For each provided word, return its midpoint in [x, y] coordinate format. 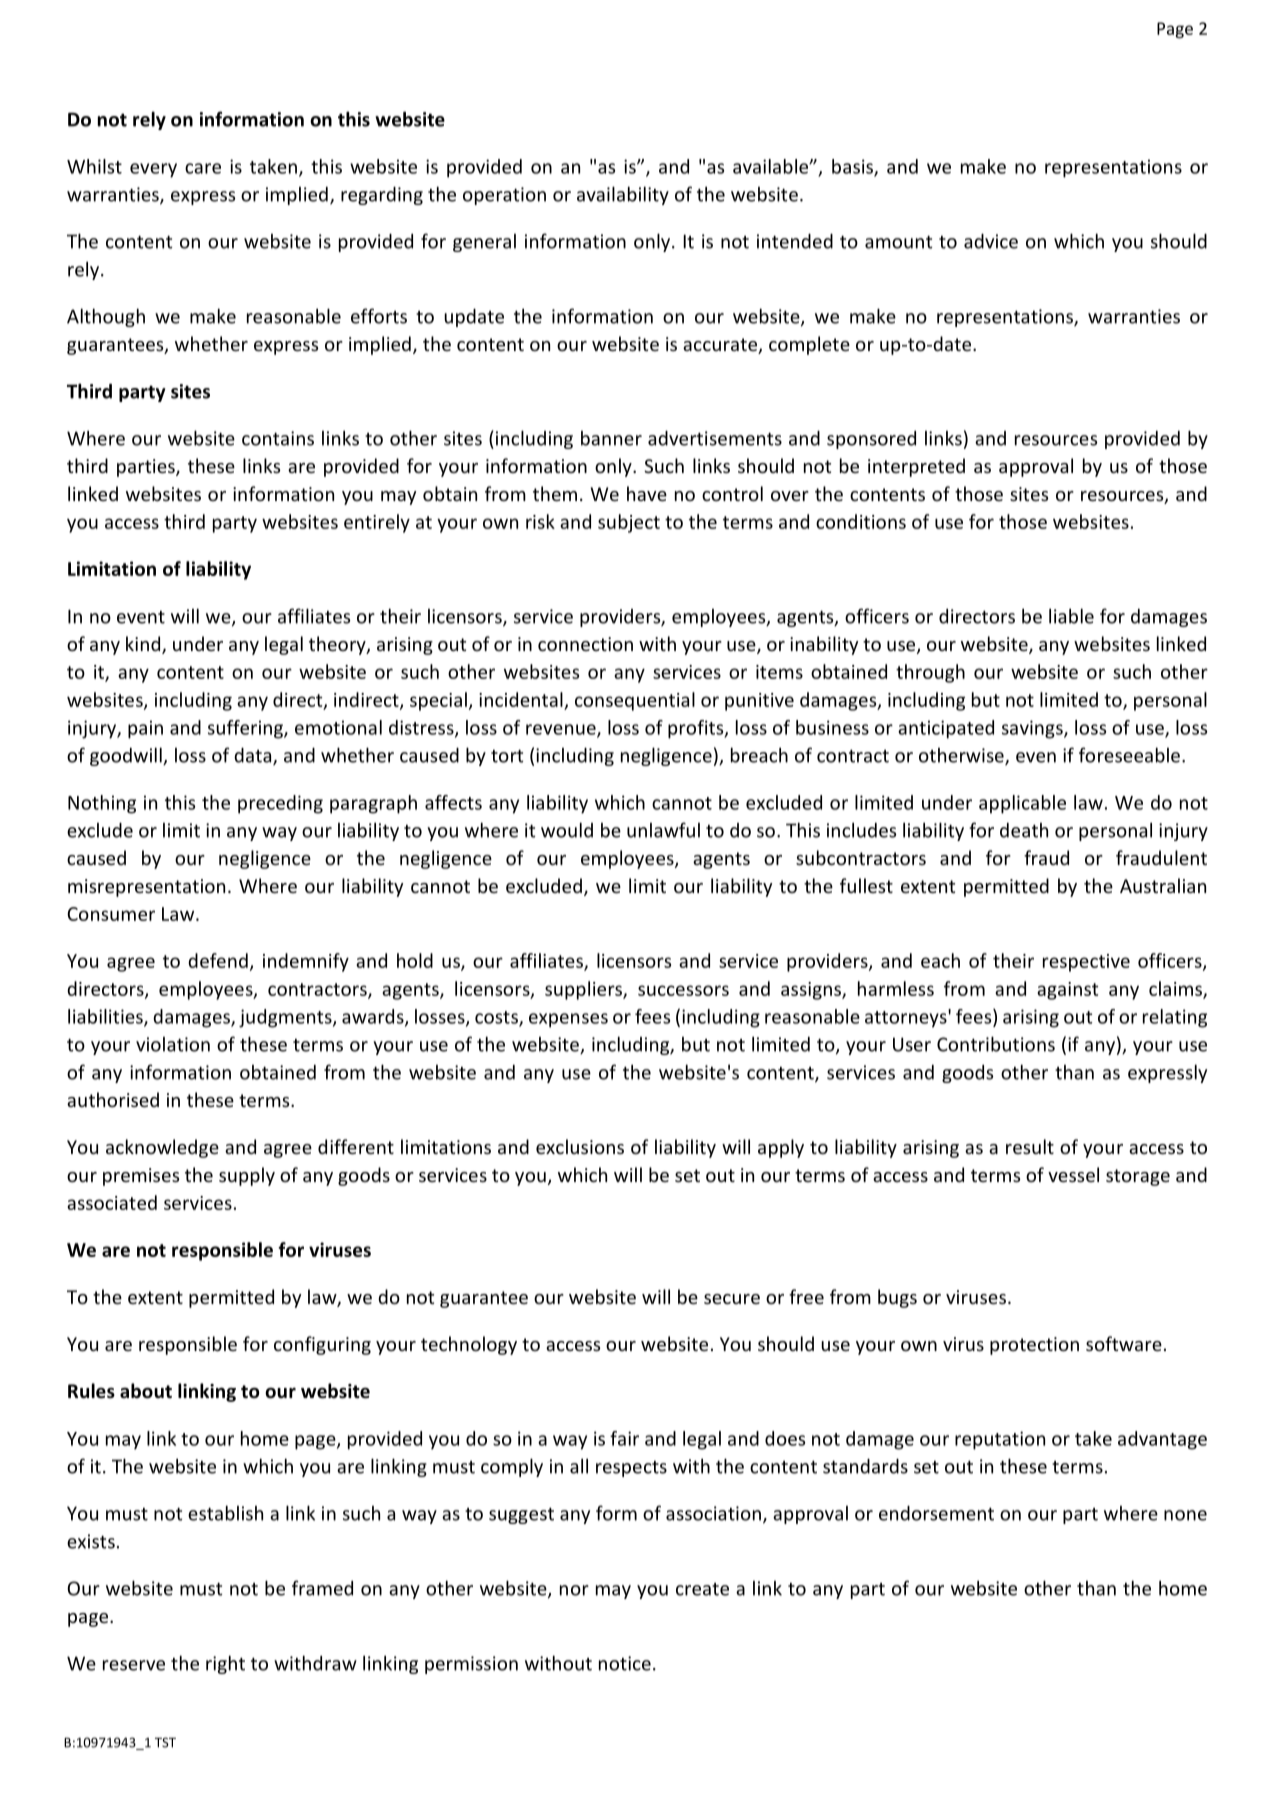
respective [1086, 963]
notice [625, 1663]
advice [991, 241]
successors [683, 990]
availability [623, 195]
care [203, 168]
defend [218, 960]
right [225, 1664]
